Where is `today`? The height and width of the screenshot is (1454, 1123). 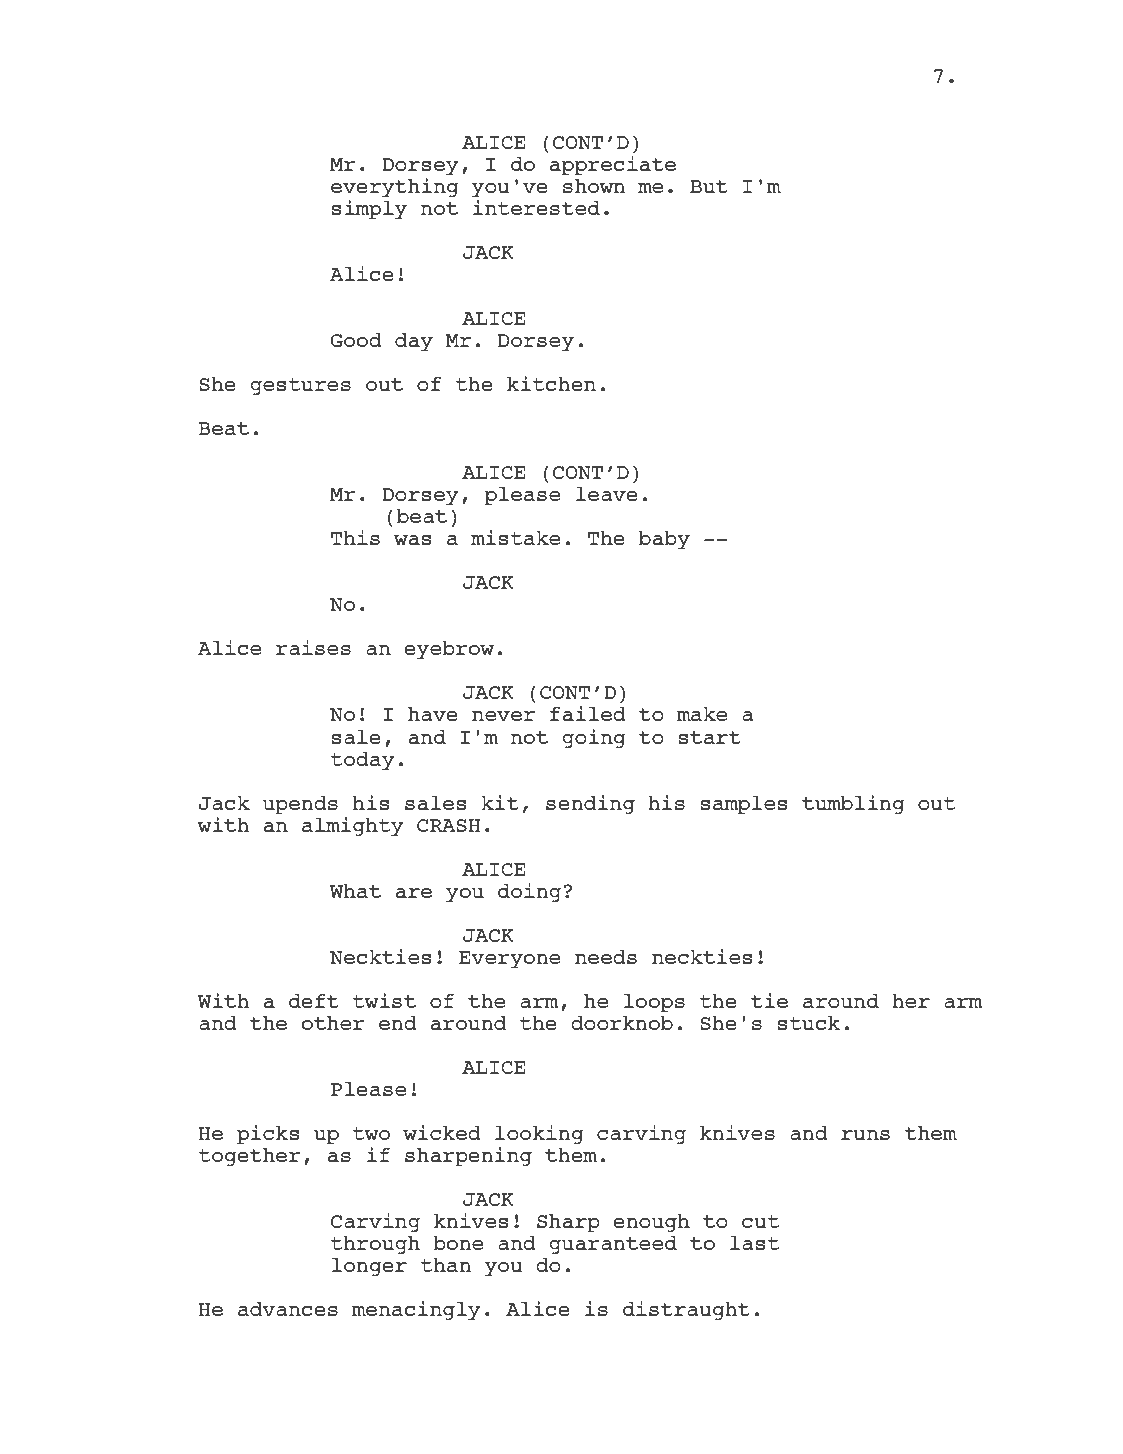
today is located at coordinates (362, 761).
